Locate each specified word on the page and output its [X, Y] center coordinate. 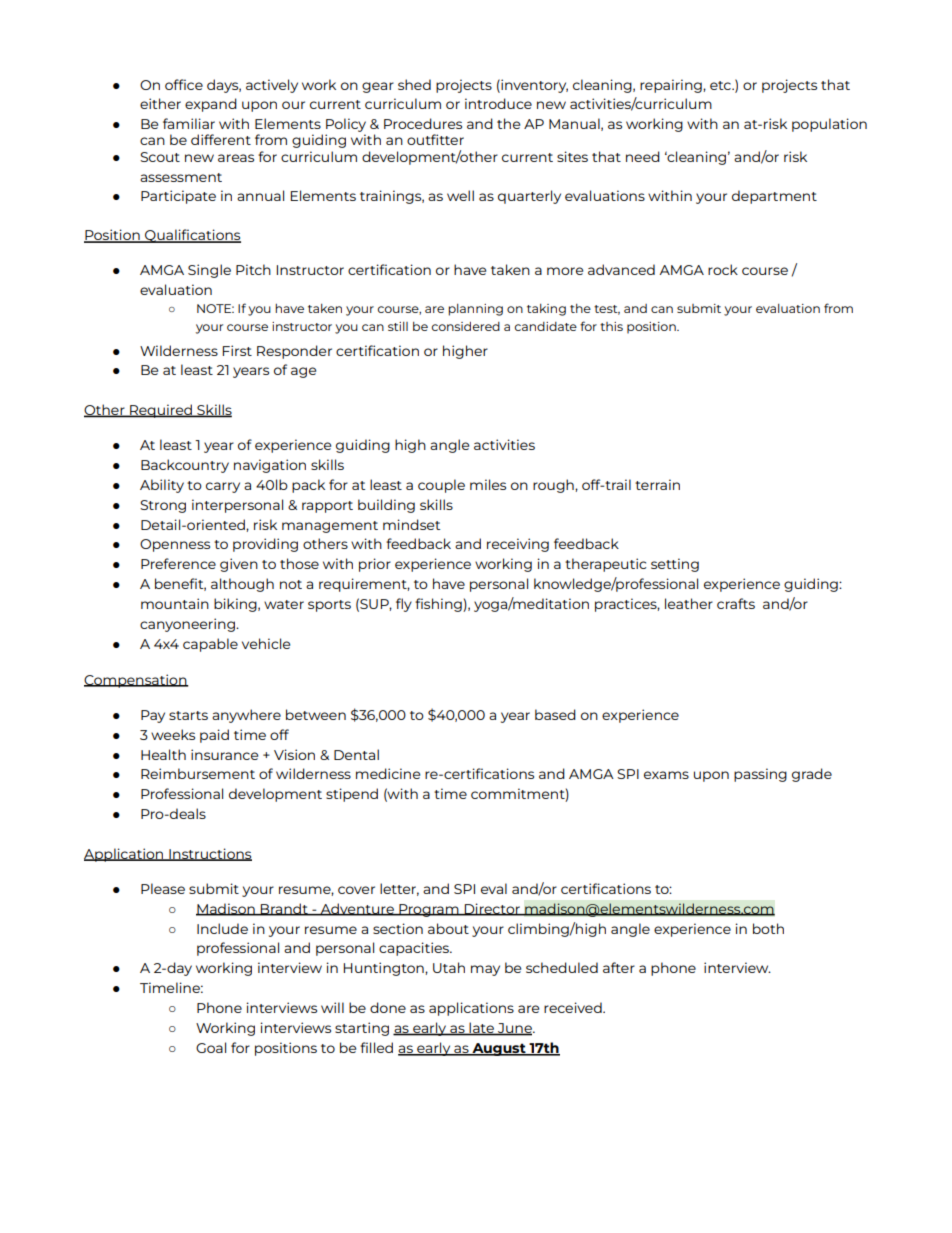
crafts [736, 603]
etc [721, 85]
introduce [498, 103]
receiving [518, 545]
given [239, 565]
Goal [211, 1047]
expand [211, 105]
